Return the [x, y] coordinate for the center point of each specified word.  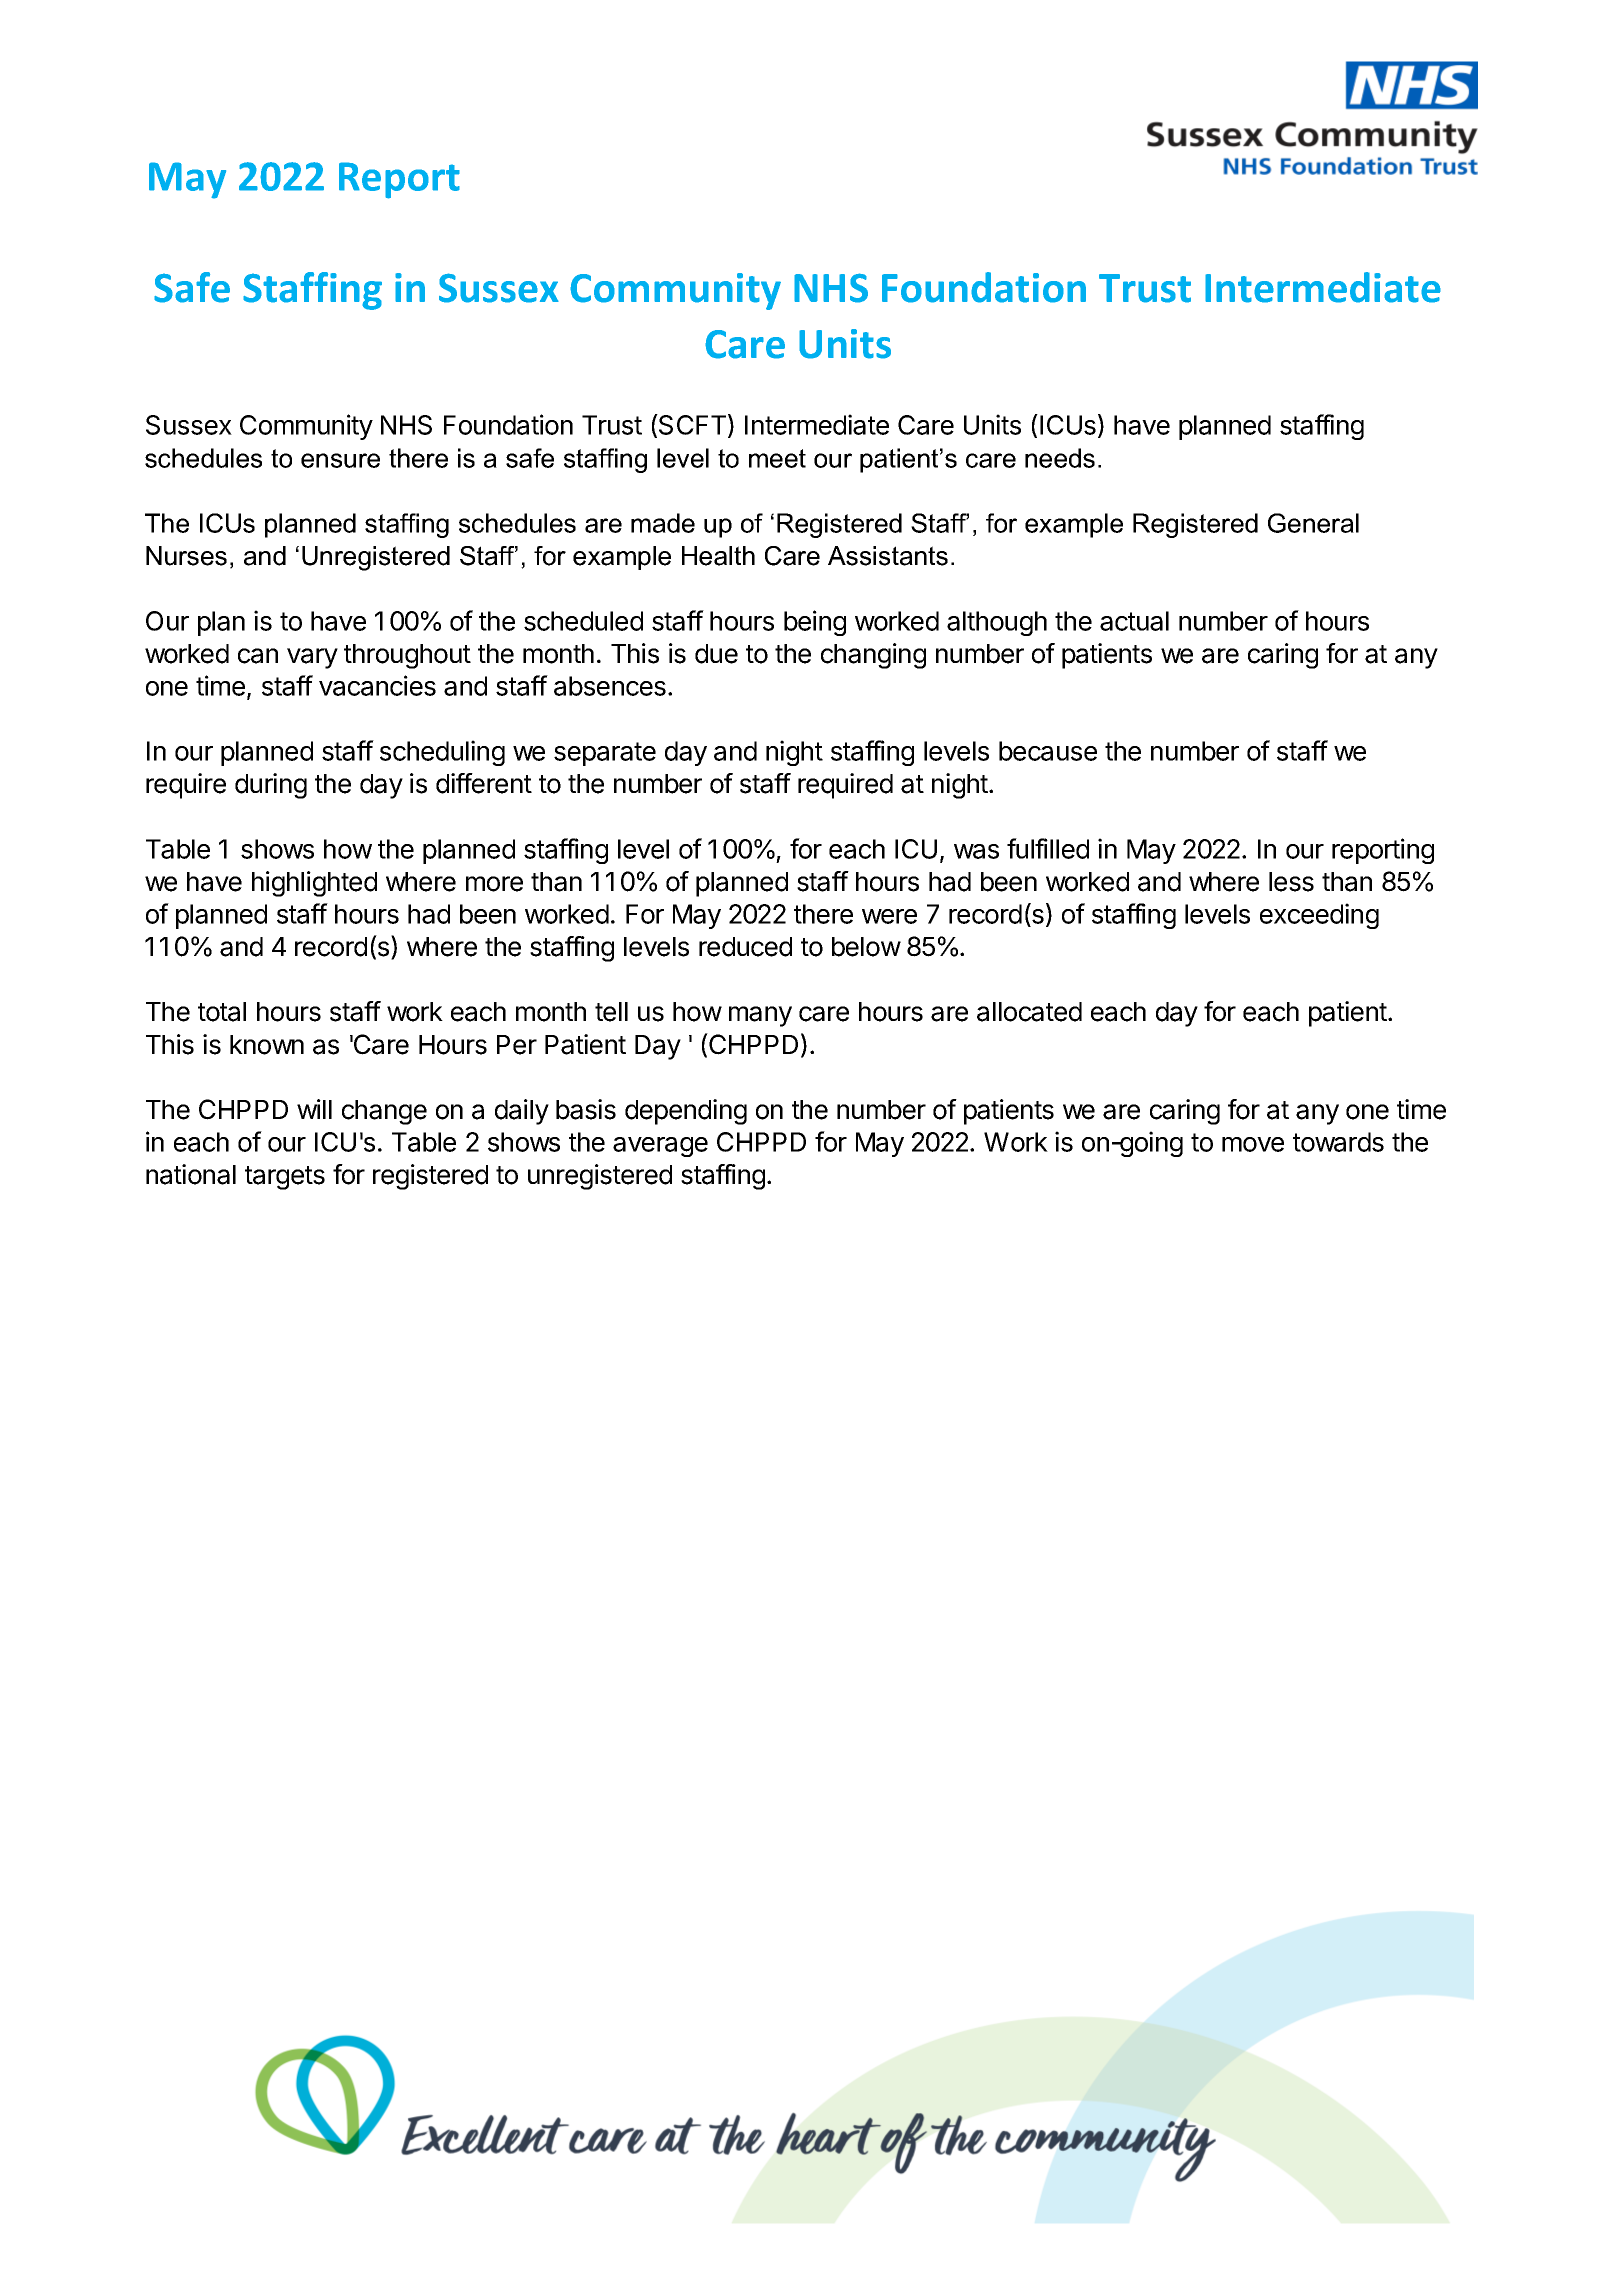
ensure [340, 460]
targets [285, 1178]
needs [1060, 458]
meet [777, 458]
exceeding [1319, 916]
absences [610, 686]
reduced [745, 947]
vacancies [377, 685]
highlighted [314, 884]
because [1048, 751]
